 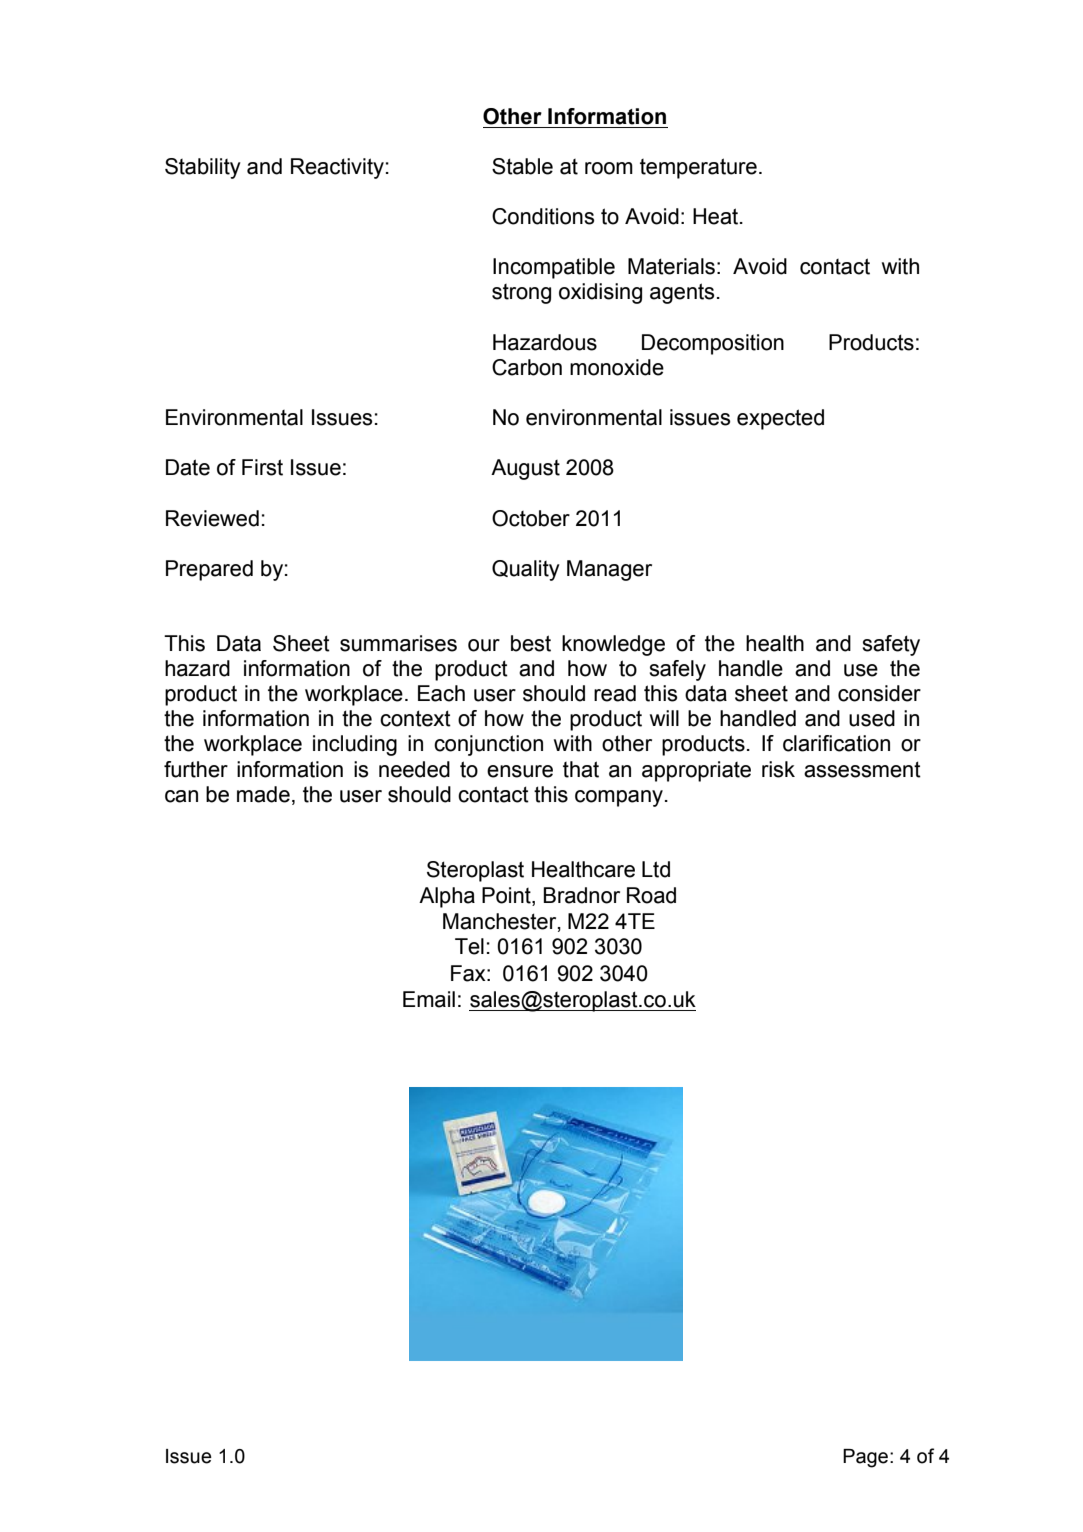 I want to click on including, so click(x=355, y=745).
